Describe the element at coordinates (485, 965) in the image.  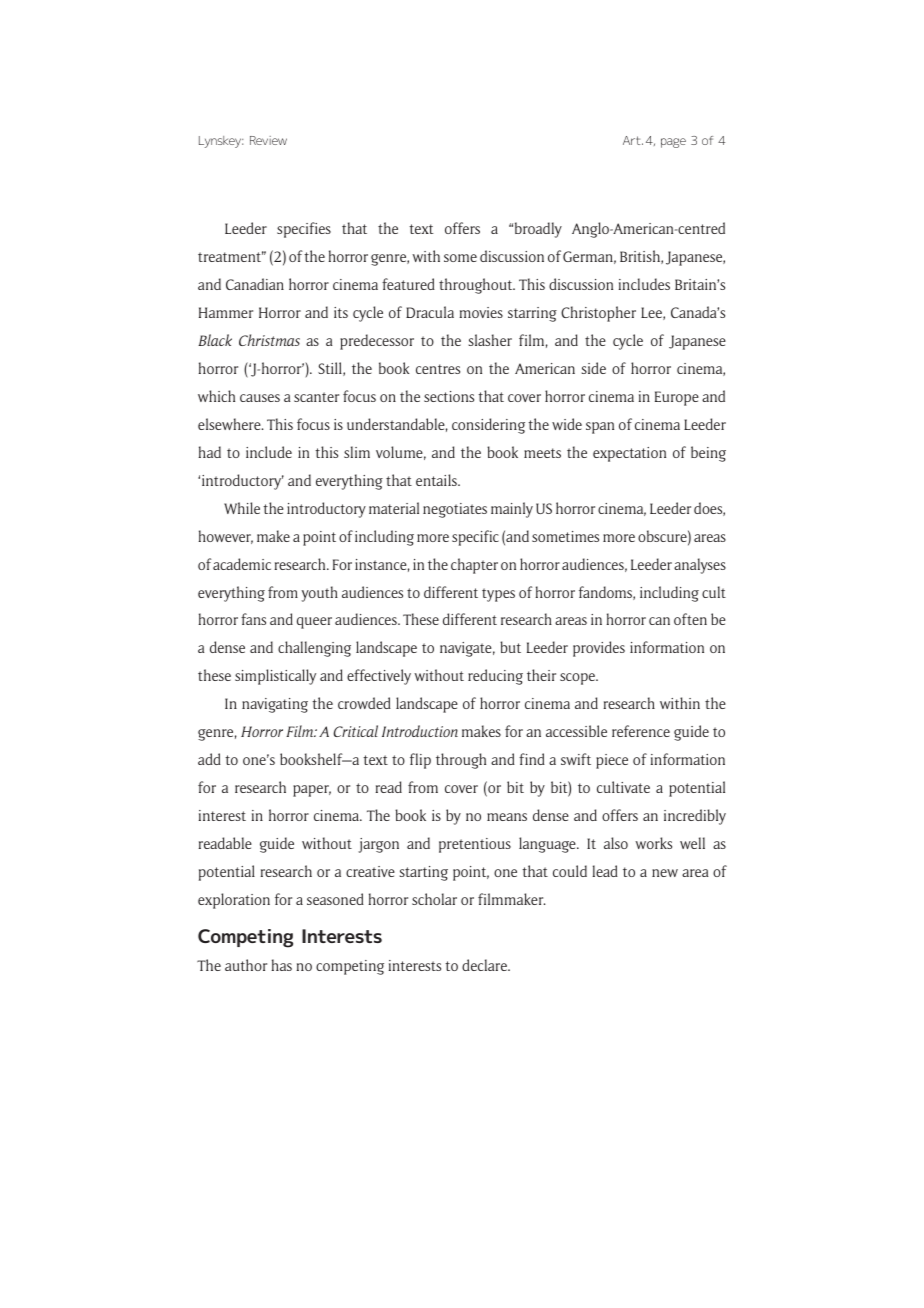
I see `declare` at that location.
